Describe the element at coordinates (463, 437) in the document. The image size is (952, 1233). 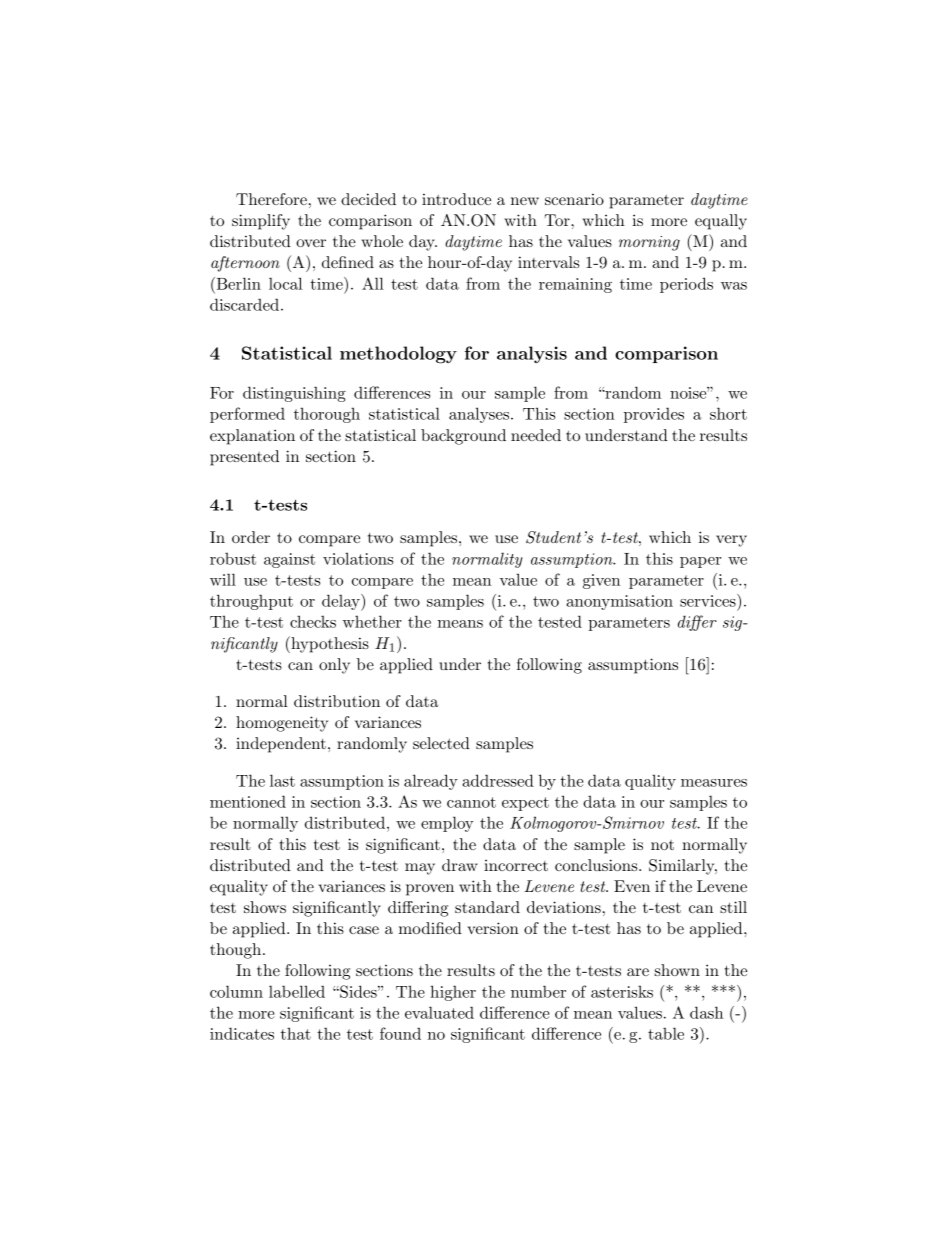
I see `background` at that location.
